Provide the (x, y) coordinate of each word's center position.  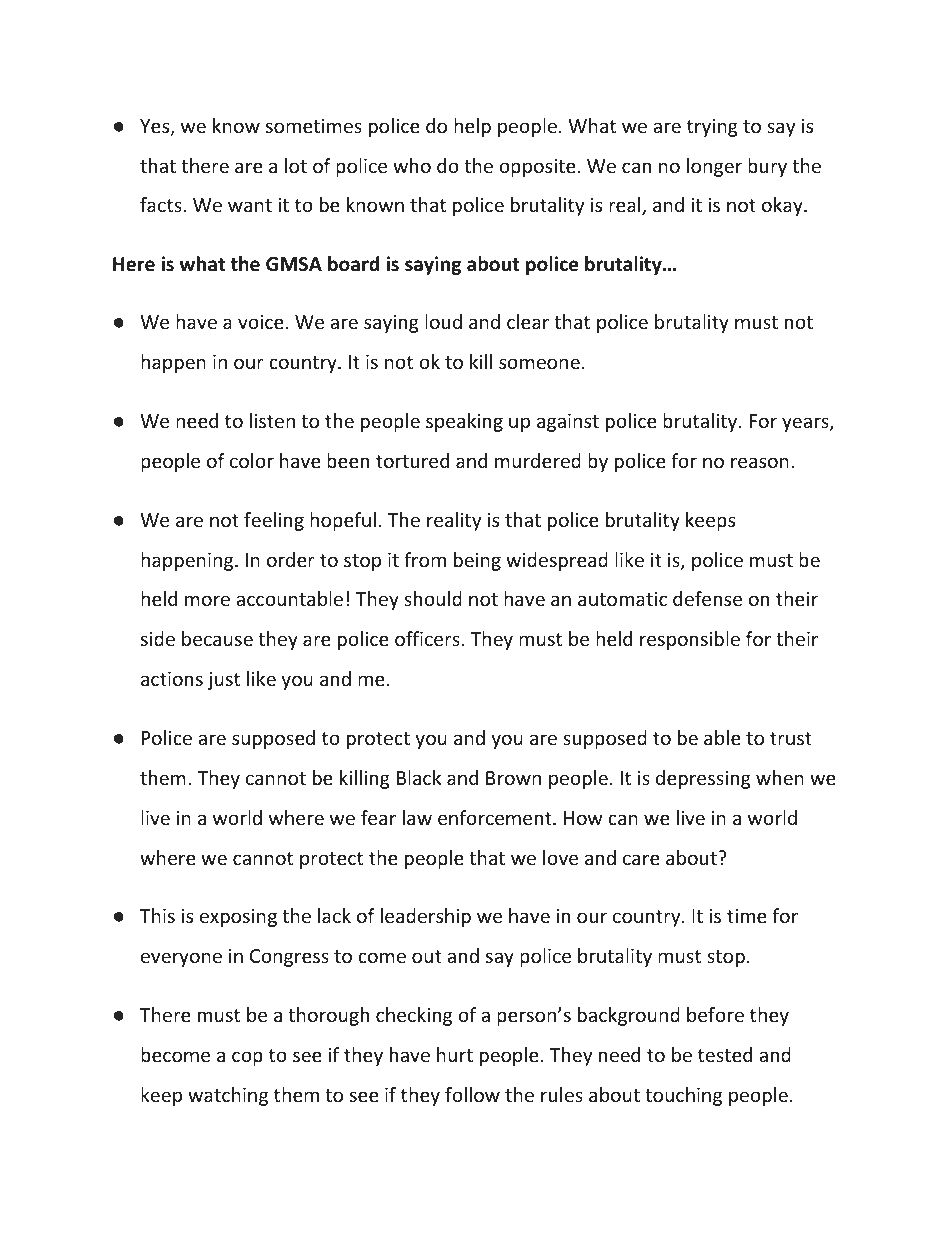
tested (725, 1054)
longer (714, 167)
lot (296, 165)
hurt (455, 1054)
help (472, 127)
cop (247, 1058)
